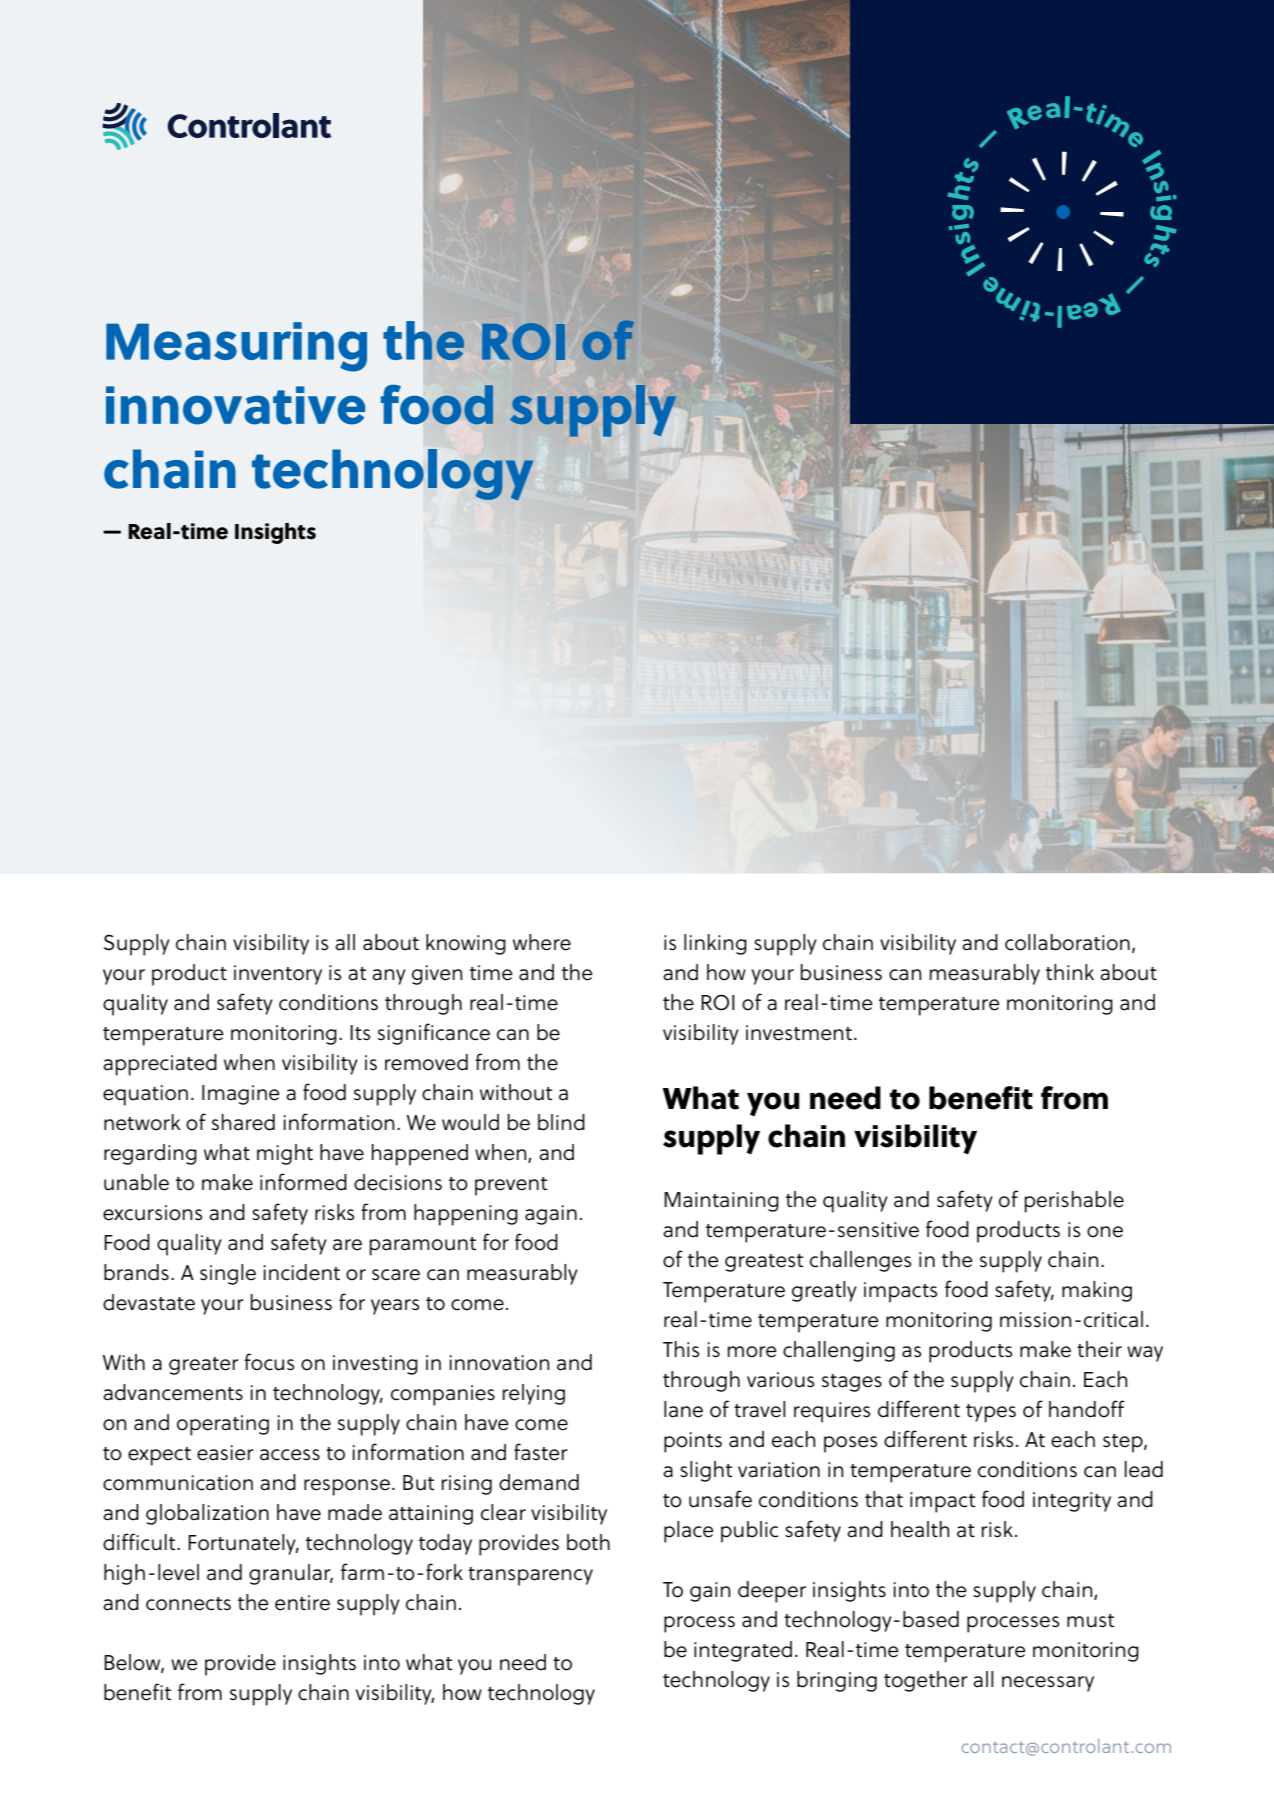  What do you see at coordinates (360, 1033) in the screenshot?
I see `Its` at bounding box center [360, 1033].
